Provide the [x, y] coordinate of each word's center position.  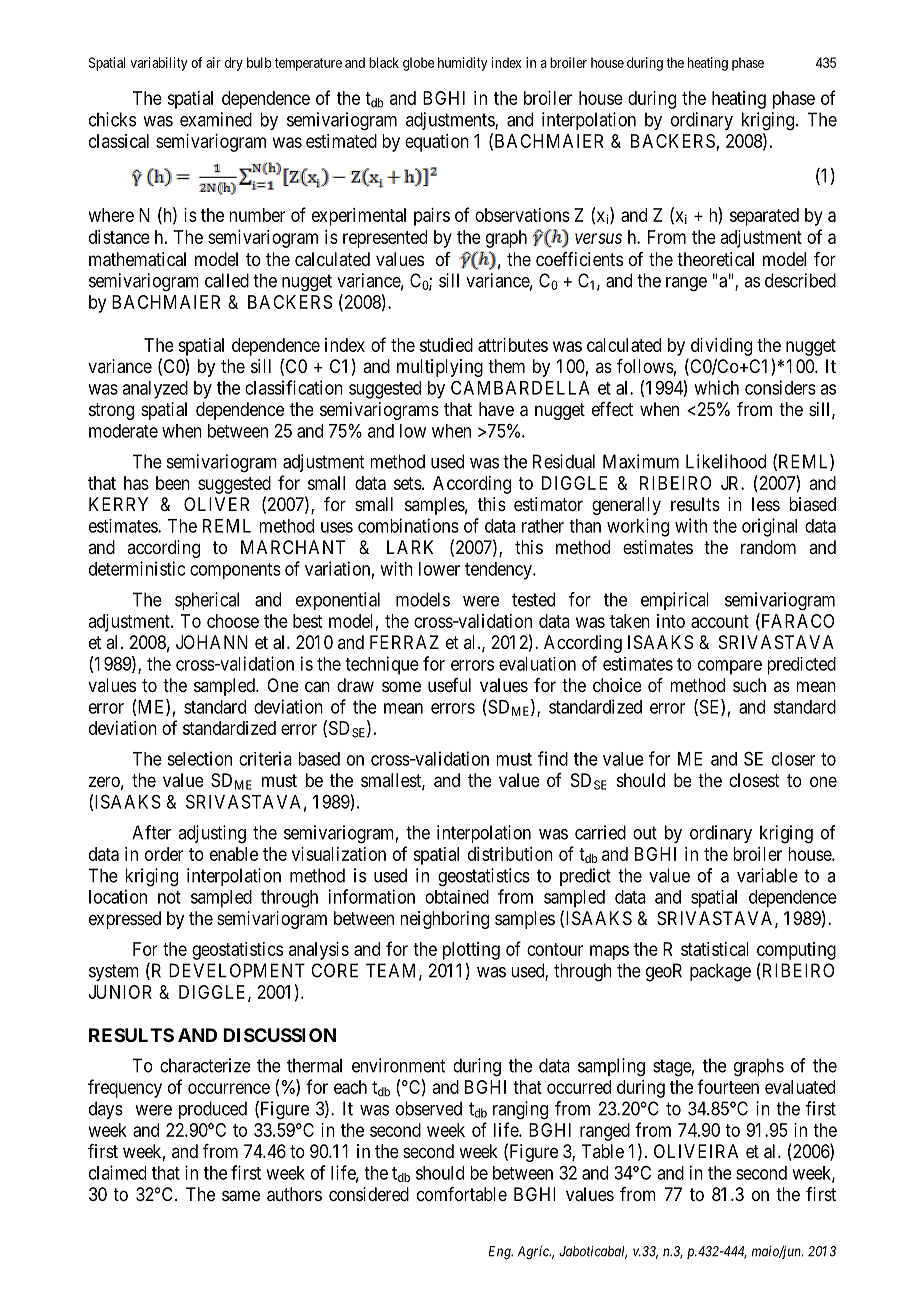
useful [449, 685]
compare [730, 667]
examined [216, 119]
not [169, 897]
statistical [715, 949]
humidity [463, 64]
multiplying [440, 368]
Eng [501, 1253]
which [716, 387]
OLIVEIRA [696, 1151]
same [241, 1196]
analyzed [155, 390]
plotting [471, 951]
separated [764, 217]
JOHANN [212, 642]
